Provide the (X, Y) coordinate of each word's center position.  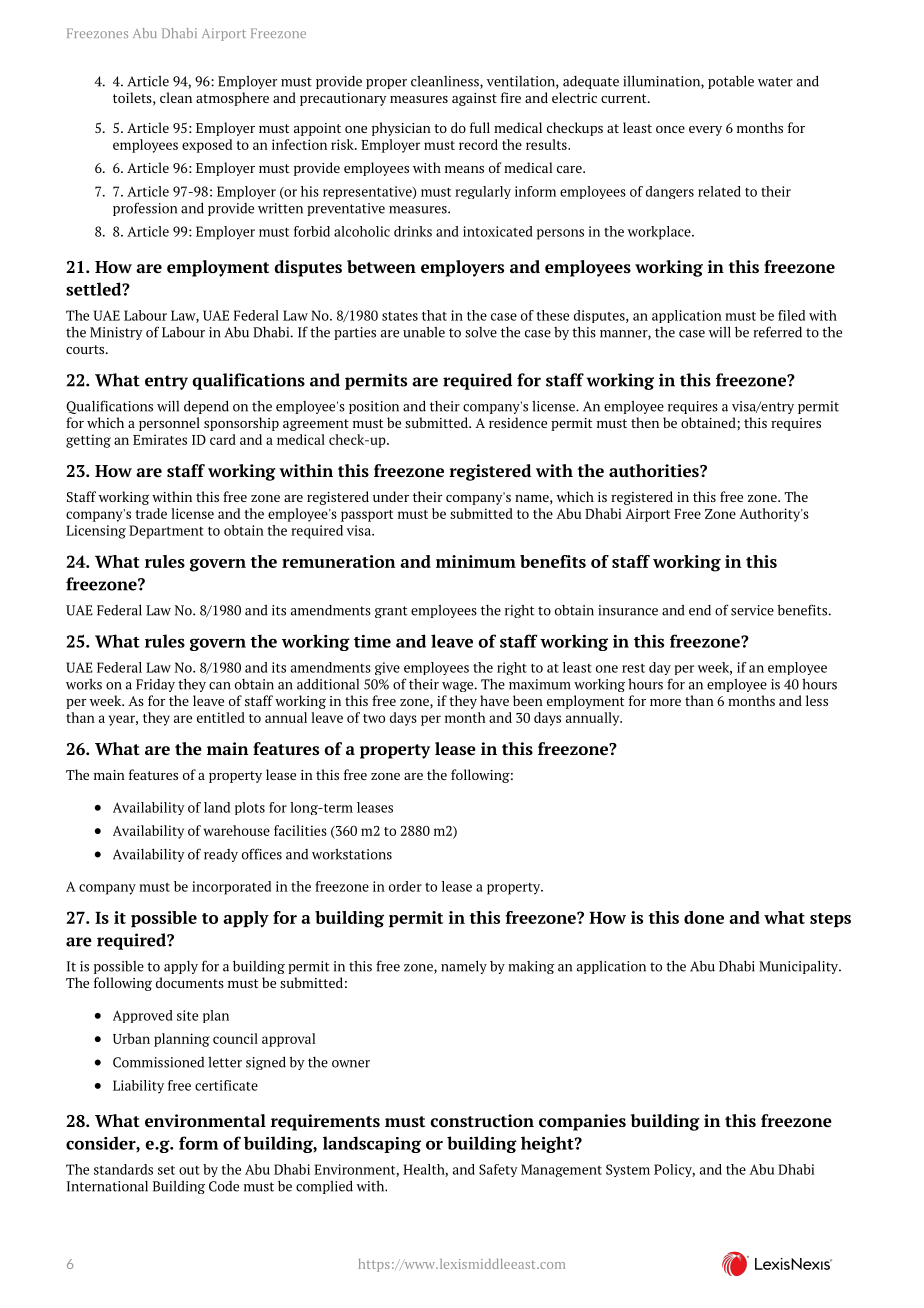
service (752, 610)
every (705, 131)
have (494, 700)
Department (166, 532)
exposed (207, 146)
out (189, 1170)
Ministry (116, 333)
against (474, 99)
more (665, 702)
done (704, 917)
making (531, 967)
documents (190, 982)
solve (481, 332)
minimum (476, 561)
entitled (221, 717)
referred (777, 332)
